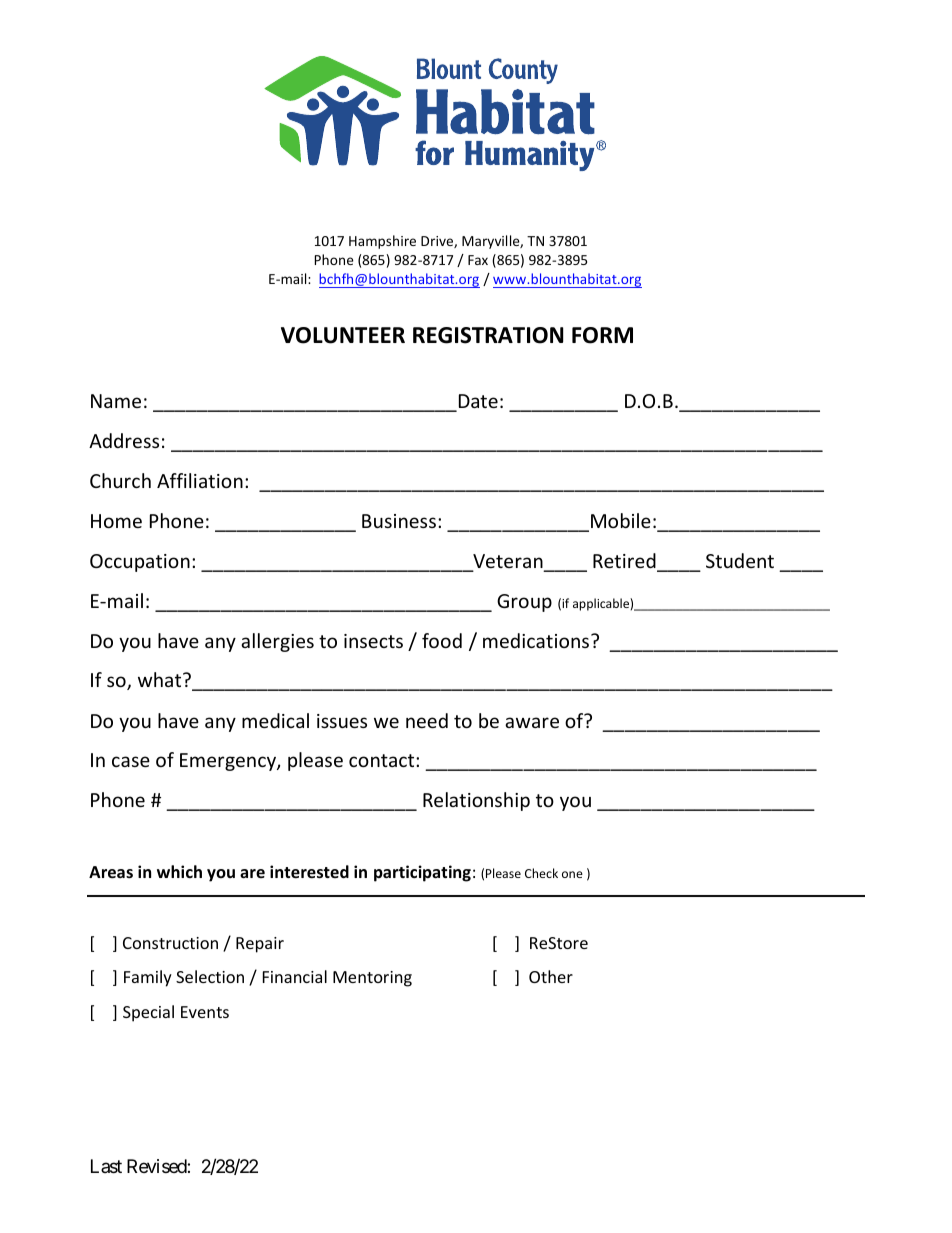 The height and width of the document is (1233, 952). What do you see at coordinates (602, 335) in the document?
I see `FORM` at bounding box center [602, 335].
